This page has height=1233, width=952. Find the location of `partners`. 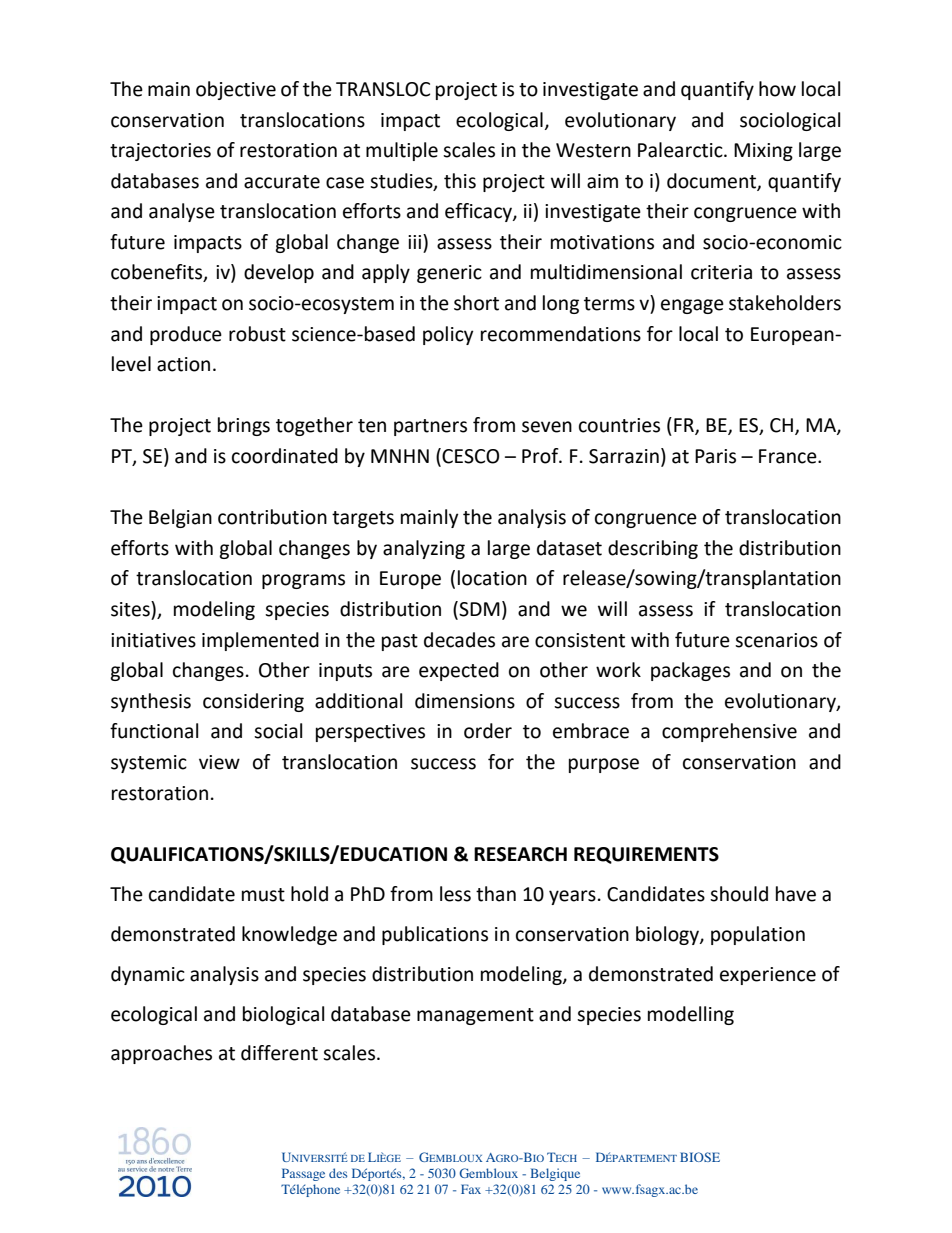

partners is located at coordinates (430, 427).
